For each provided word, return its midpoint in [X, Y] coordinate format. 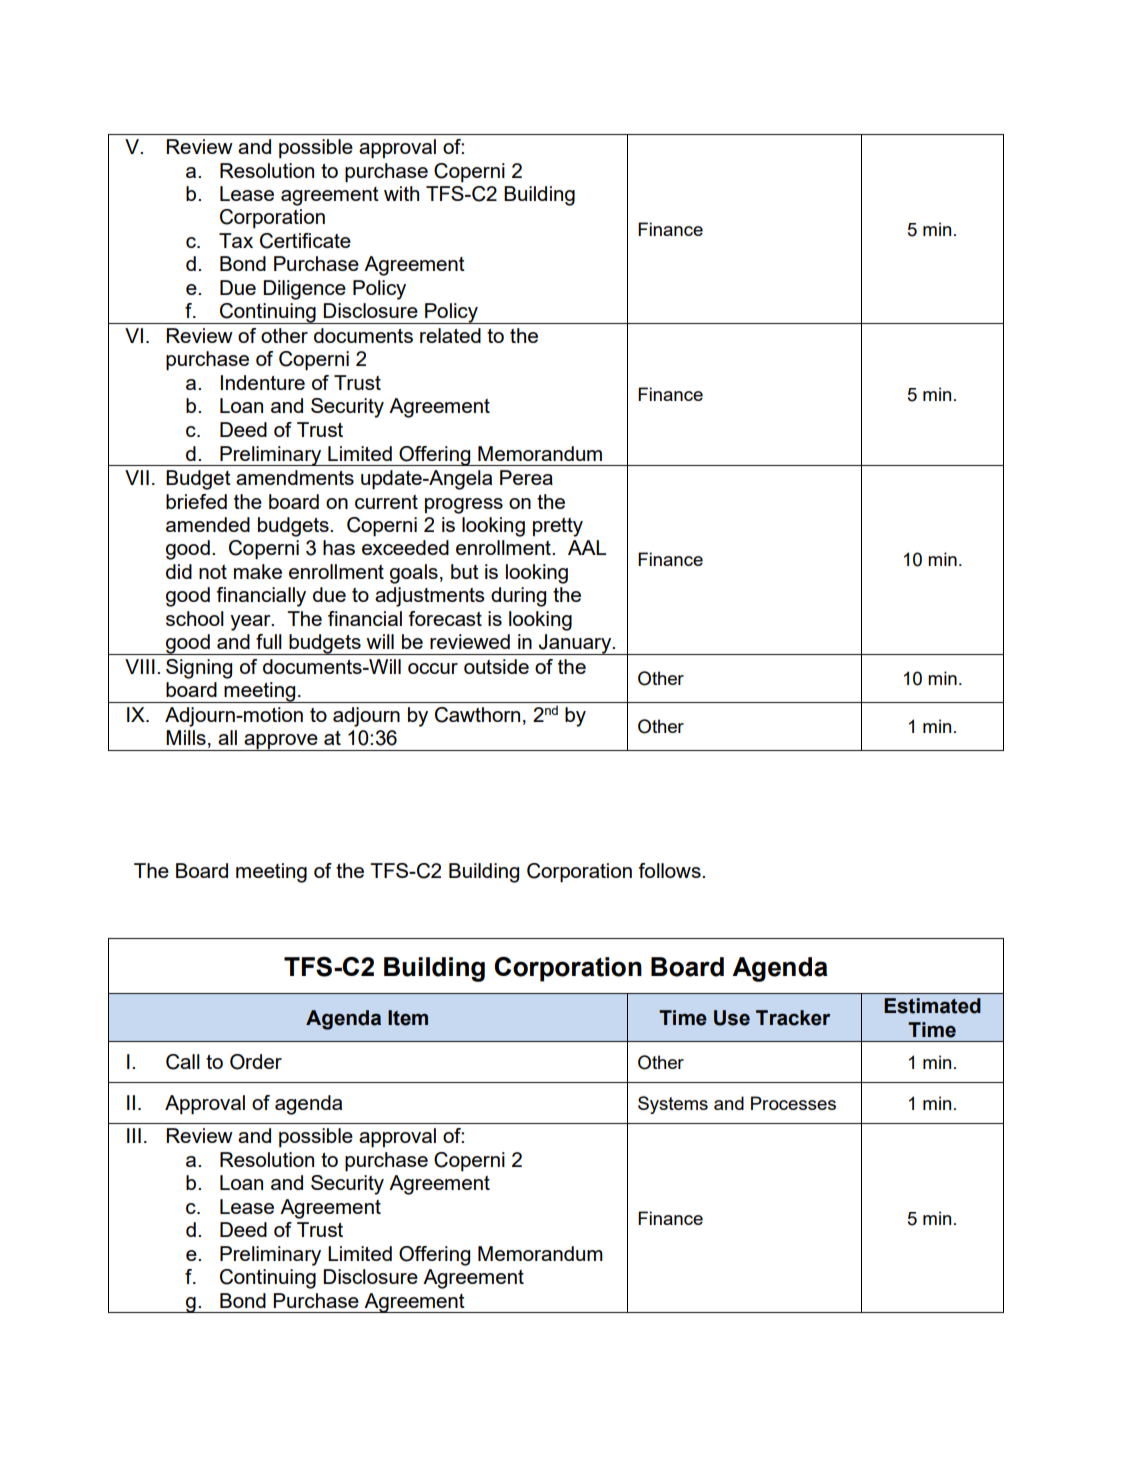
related [450, 335]
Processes [793, 1103]
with [401, 193]
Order [256, 1062]
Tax [236, 240]
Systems [673, 1105]
